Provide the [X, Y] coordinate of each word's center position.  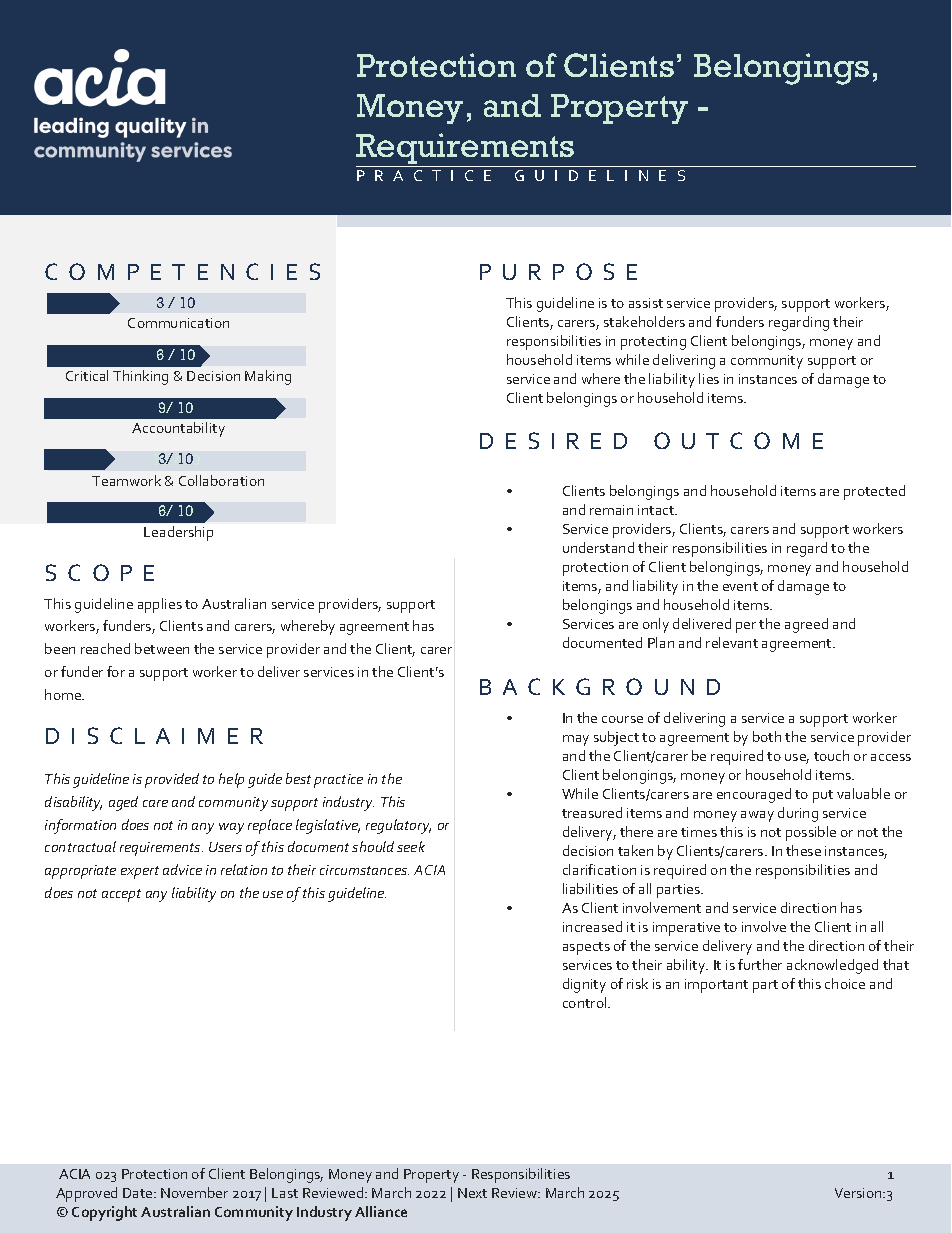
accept [121, 895]
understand [598, 547]
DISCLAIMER [154, 735]
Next [472, 1193]
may [576, 740]
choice [845, 983]
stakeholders [644, 321]
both [767, 736]
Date [139, 1193]
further [760, 964]
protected [874, 492]
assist [646, 303]
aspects [586, 948]
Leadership [178, 533]
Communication [178, 323]
